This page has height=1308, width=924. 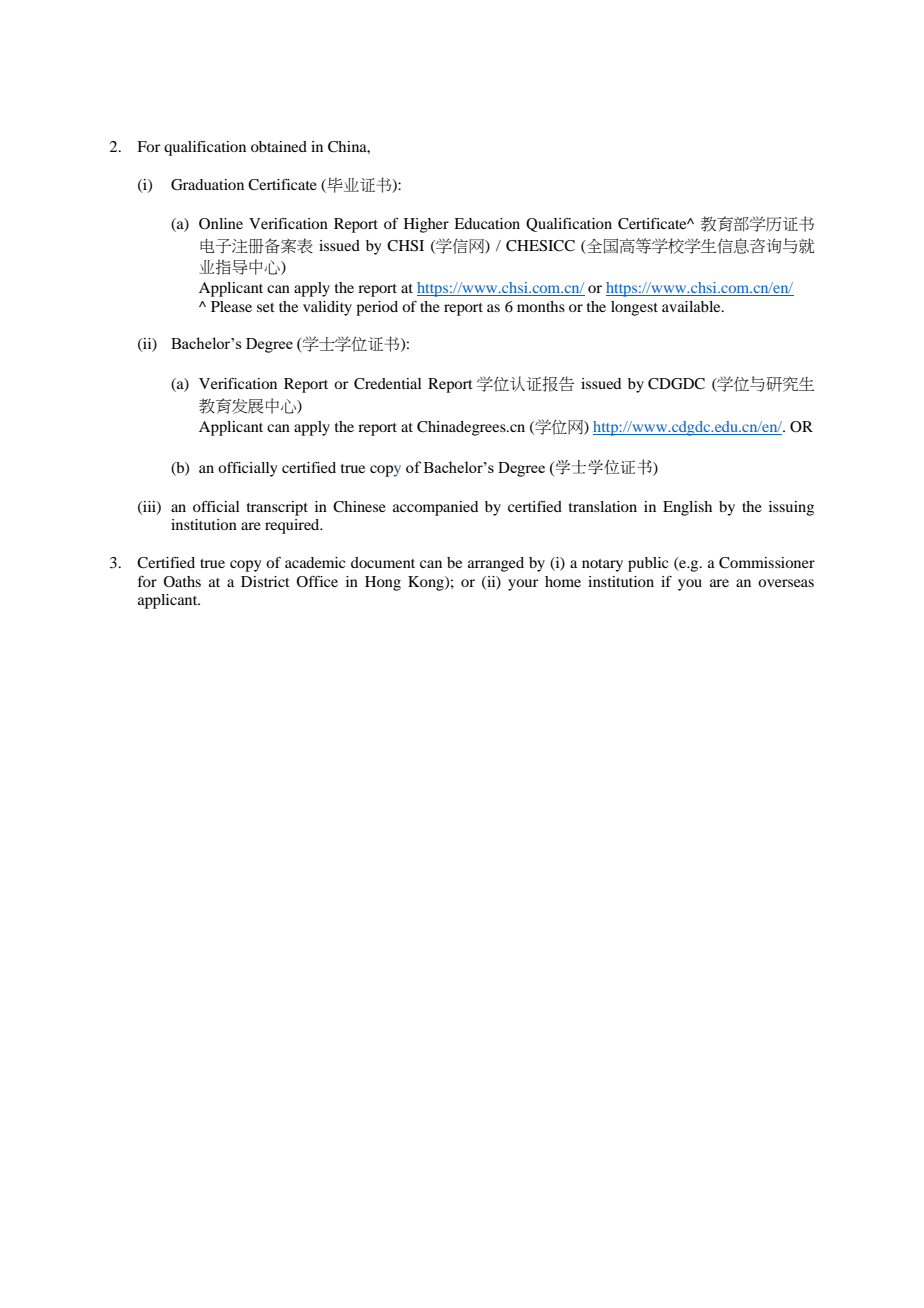 What do you see at coordinates (279, 146) in the page?
I see `obtained` at bounding box center [279, 146].
